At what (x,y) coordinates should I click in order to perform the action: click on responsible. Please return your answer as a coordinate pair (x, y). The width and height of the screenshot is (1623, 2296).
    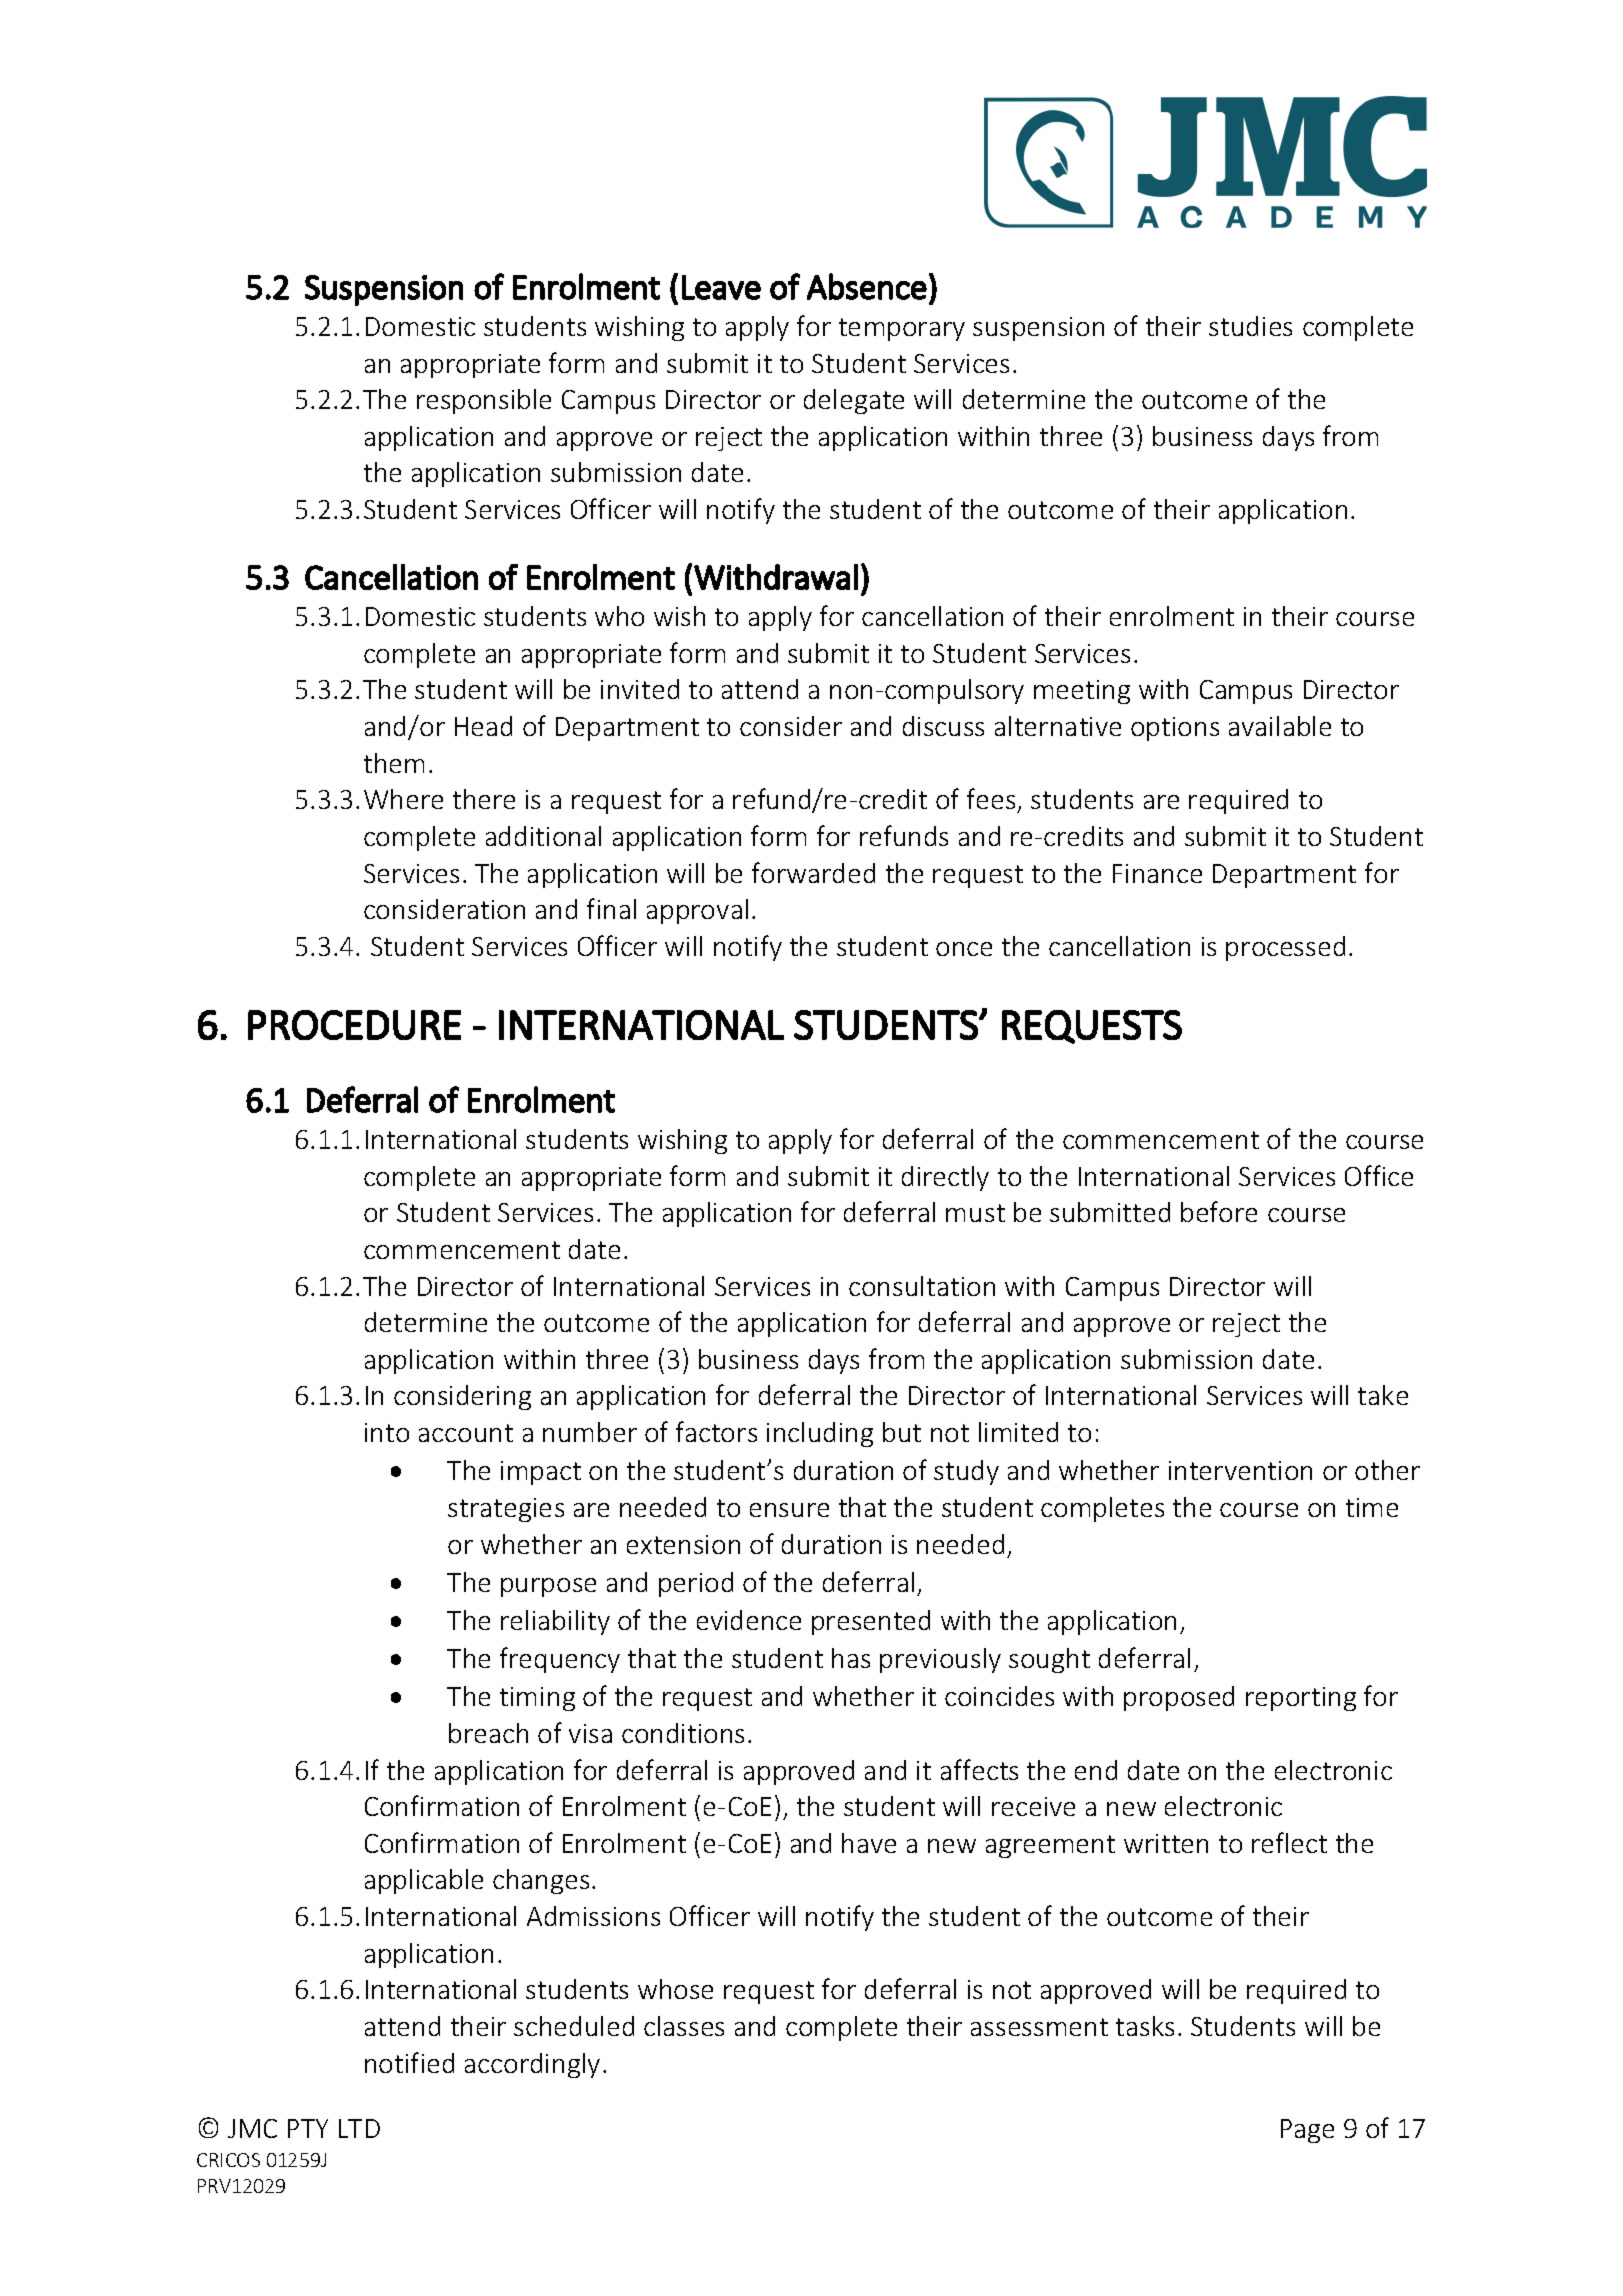
    Looking at the image, I should click on (484, 401).
